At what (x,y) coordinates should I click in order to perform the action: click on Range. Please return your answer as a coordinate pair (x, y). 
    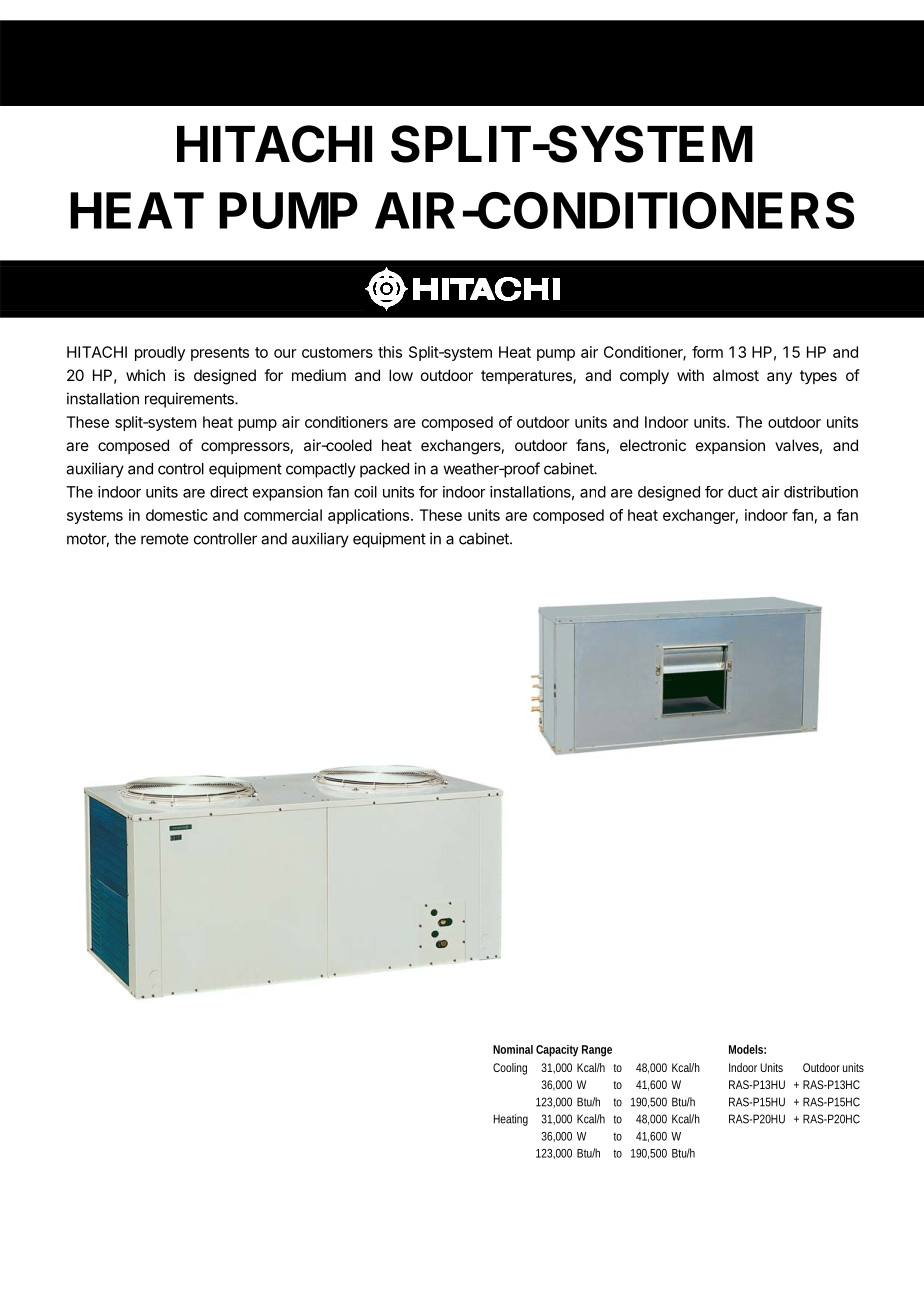
    Looking at the image, I should click on (597, 1051).
